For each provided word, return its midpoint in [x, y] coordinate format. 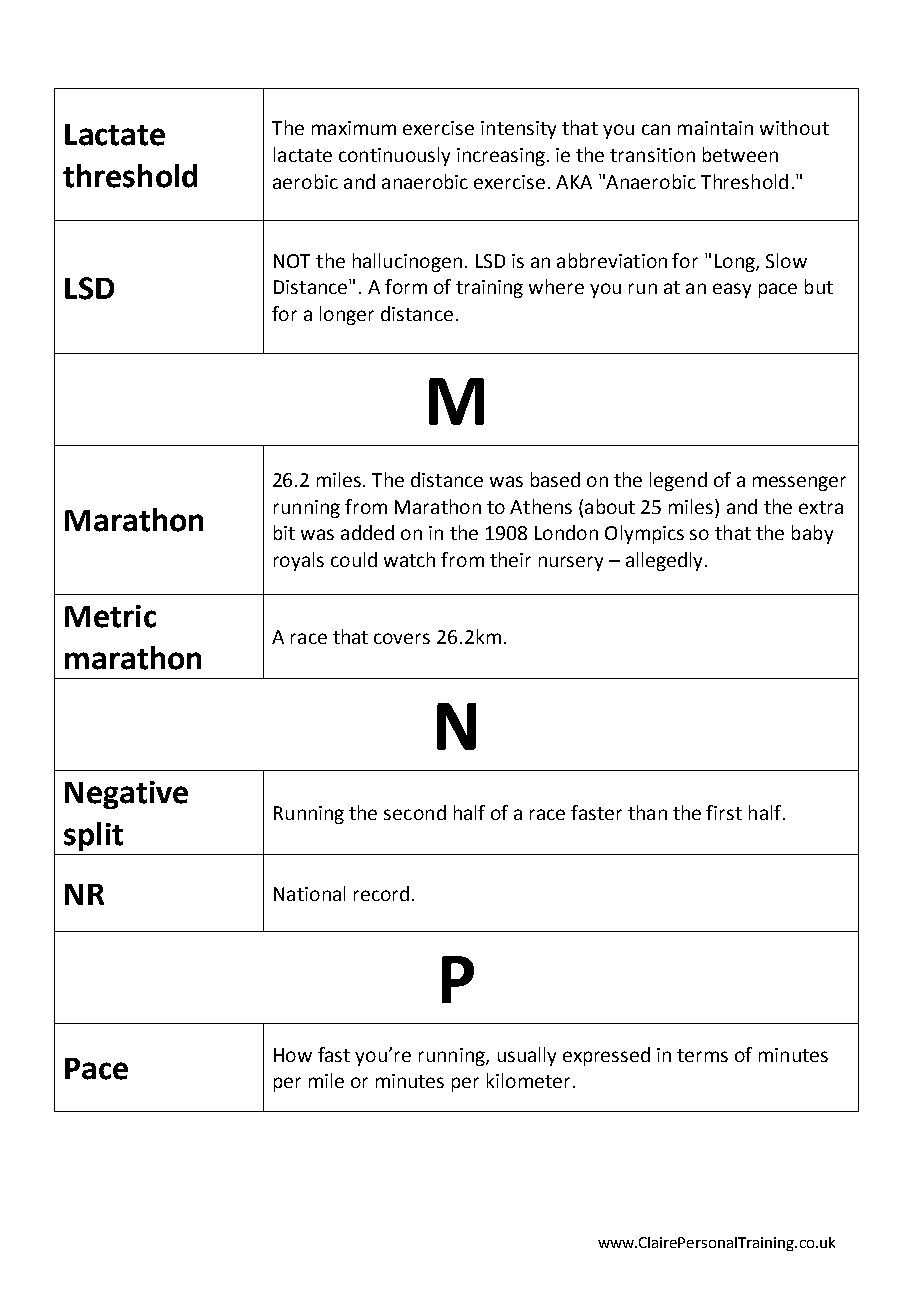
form [406, 286]
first [724, 812]
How [293, 1055]
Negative [126, 795]
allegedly [664, 561]
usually [527, 1056]
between [740, 154]
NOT [292, 261]
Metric [110, 616]
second [415, 812]
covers [402, 638]
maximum [354, 128]
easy [732, 290]
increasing [501, 157]
